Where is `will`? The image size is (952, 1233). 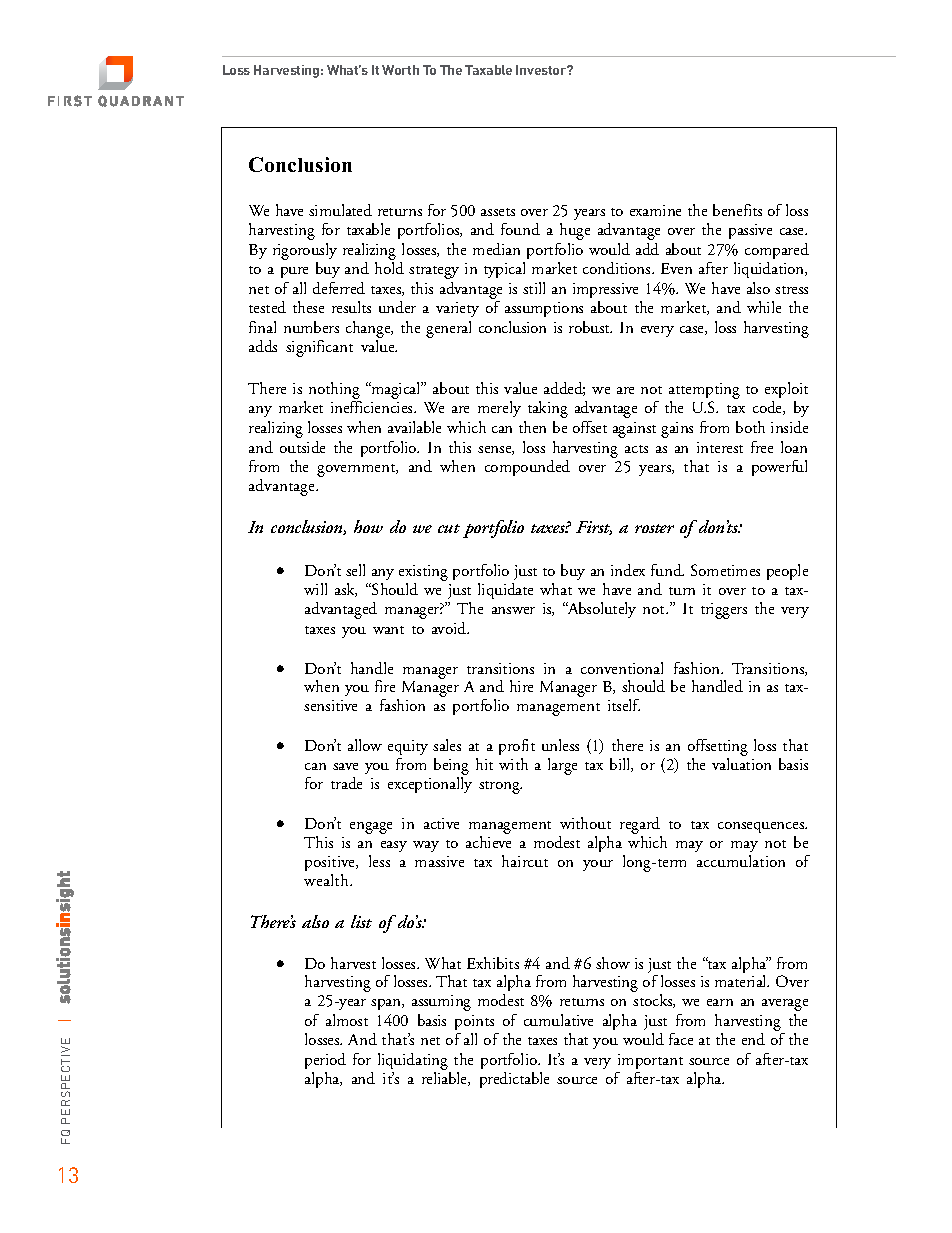
will is located at coordinates (315, 589).
